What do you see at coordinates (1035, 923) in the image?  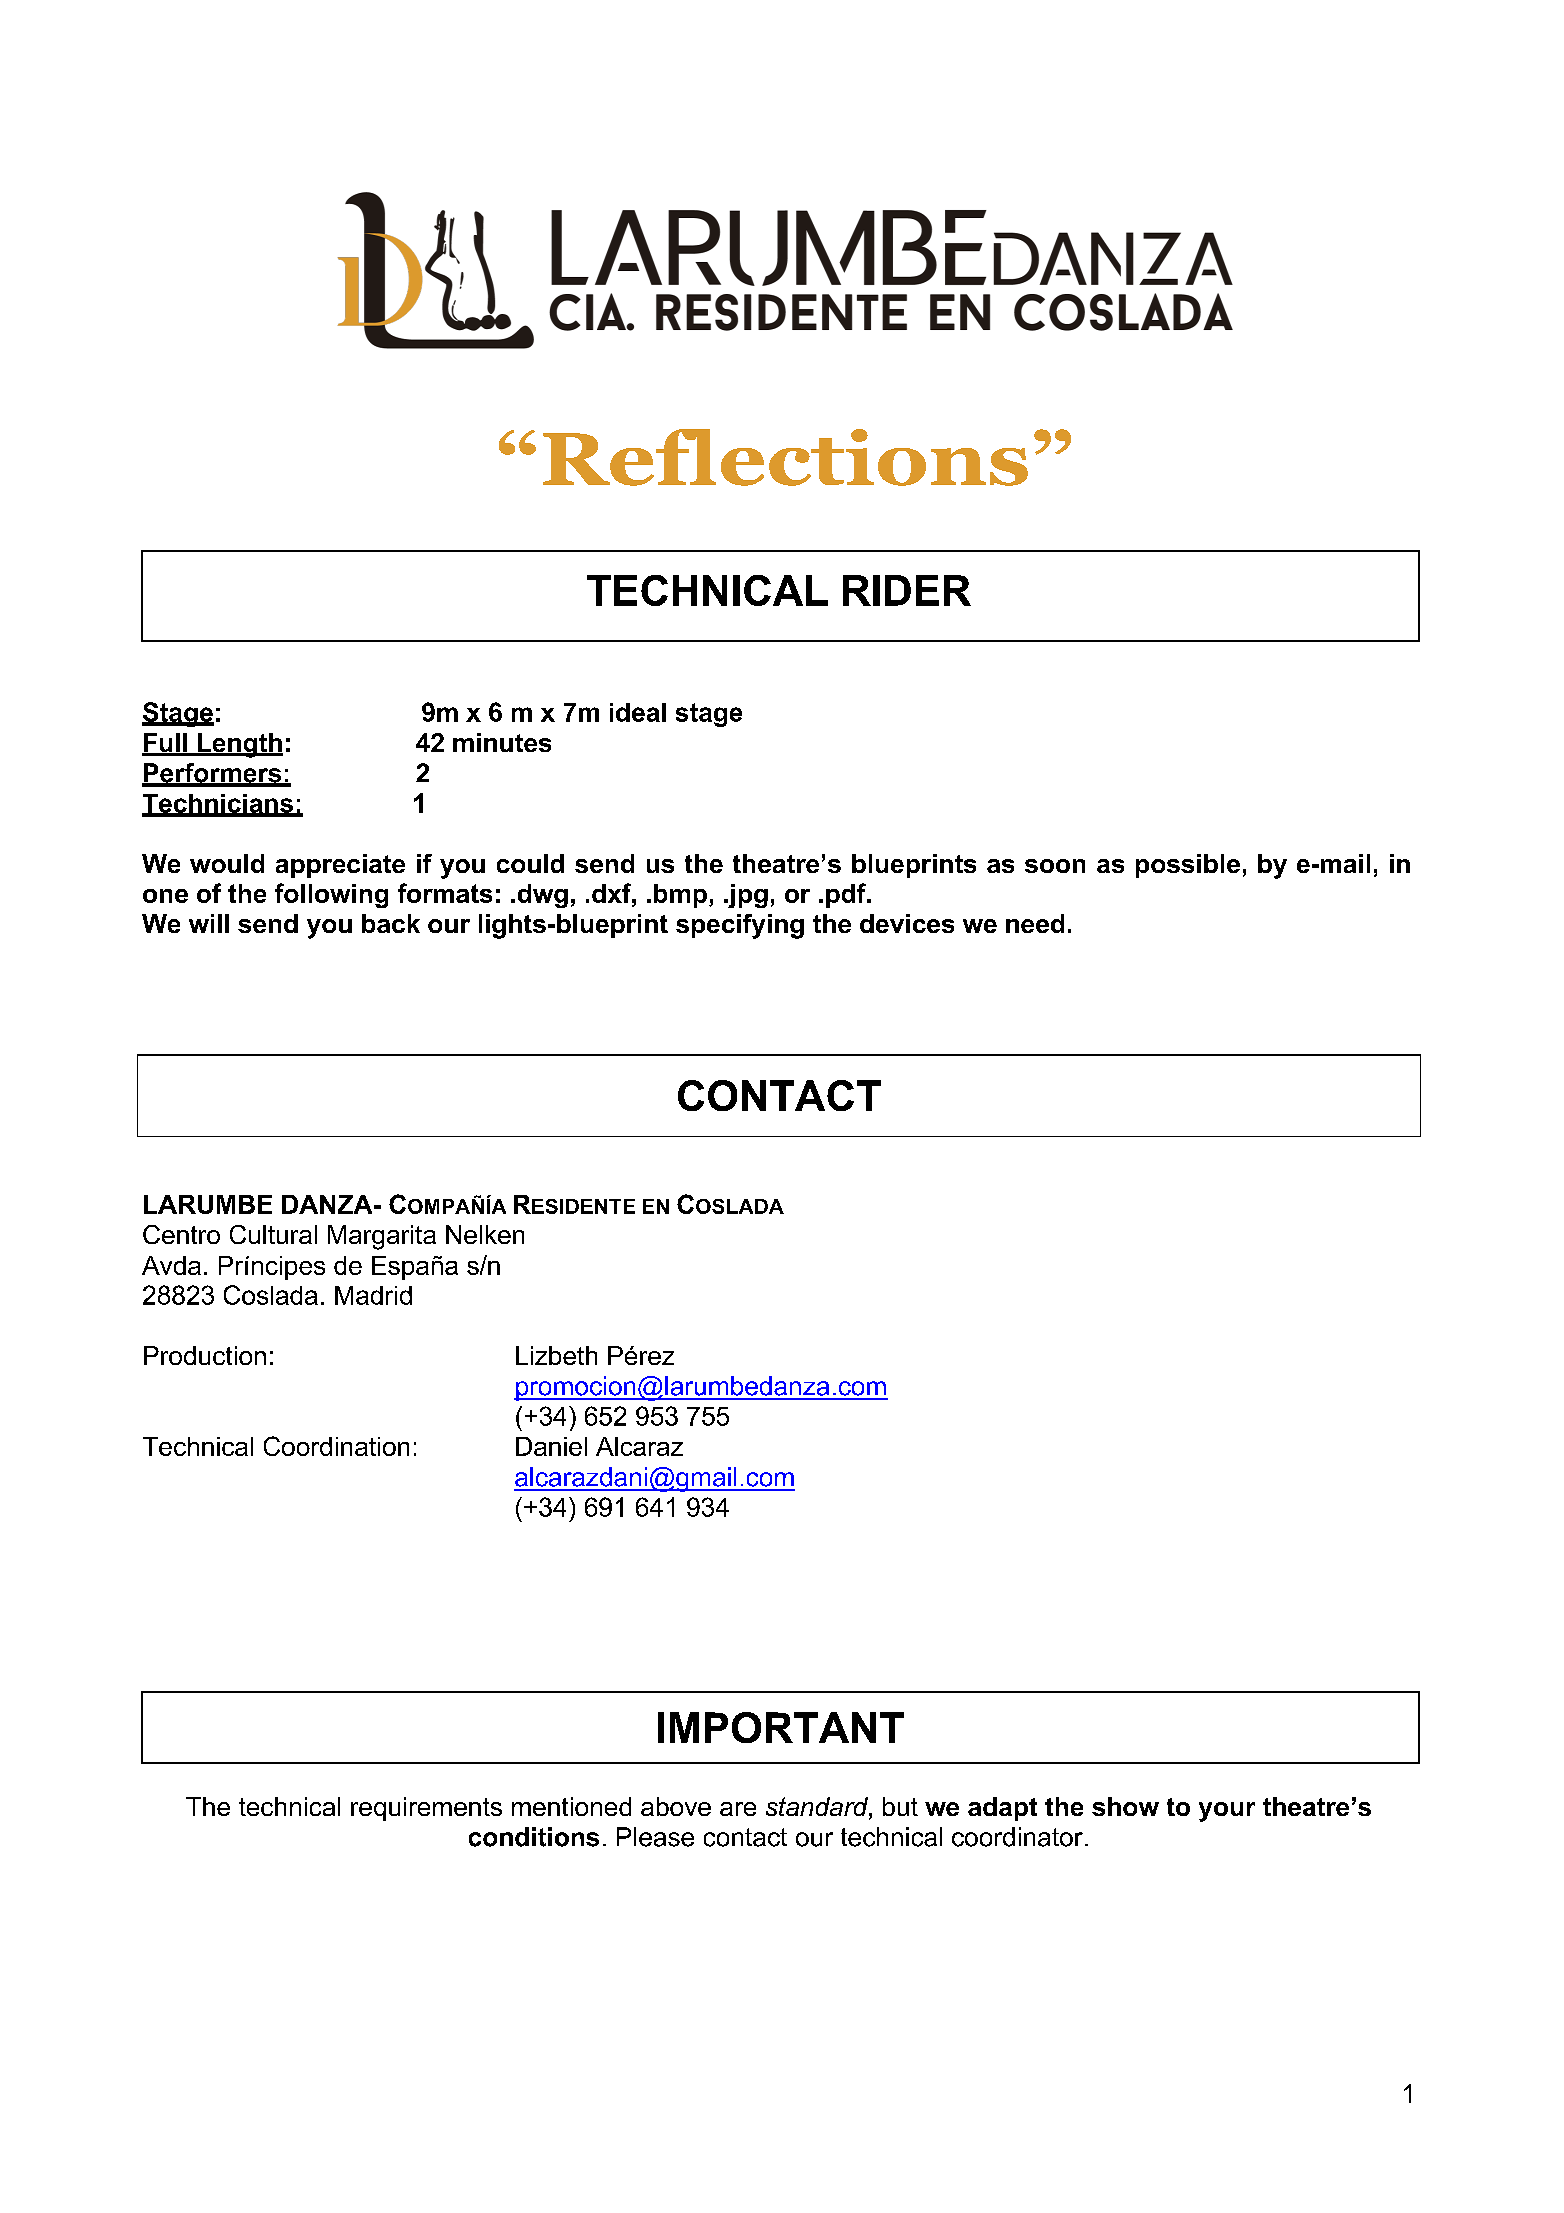 I see `need` at bounding box center [1035, 923].
